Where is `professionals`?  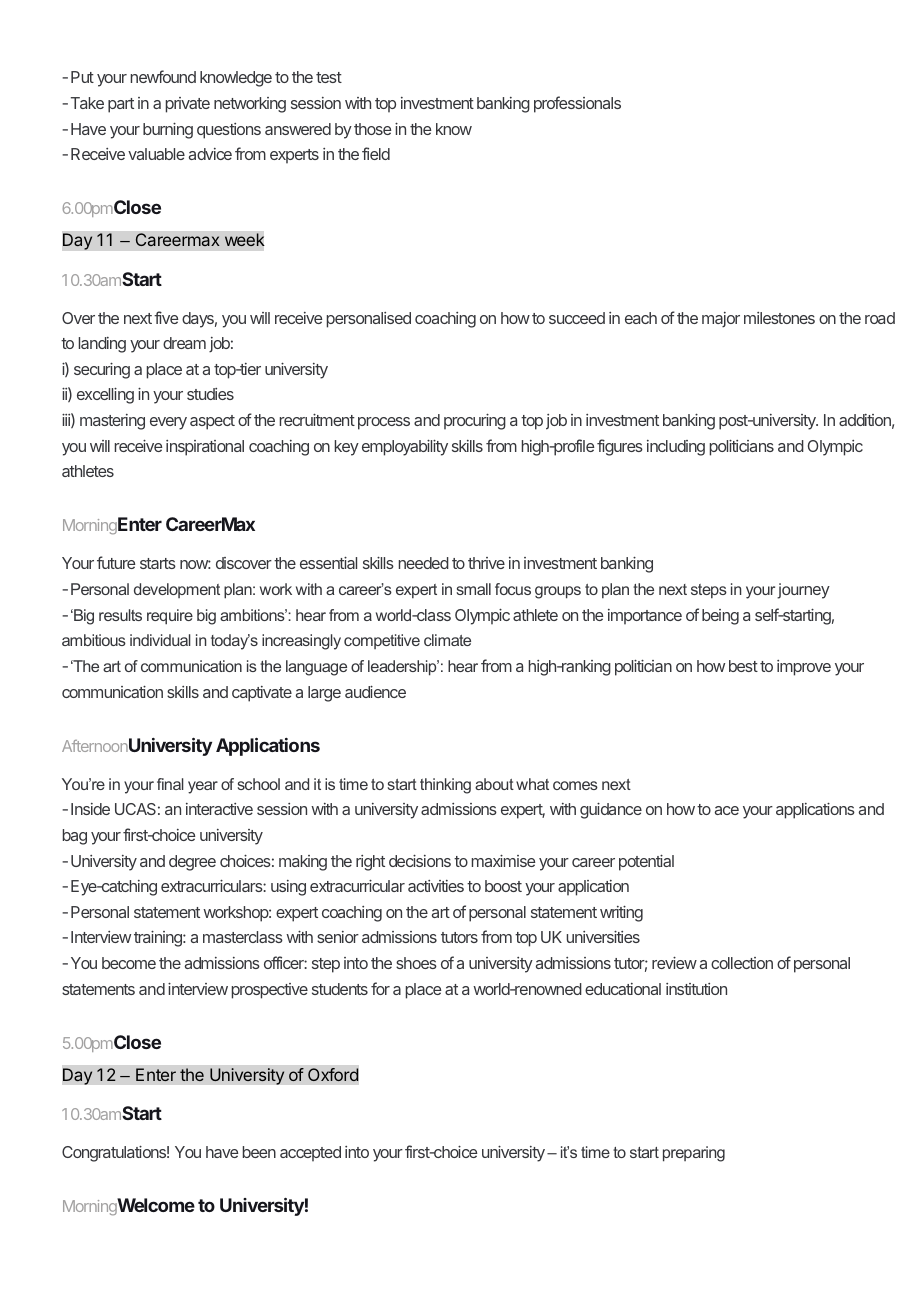 professionals is located at coordinates (577, 104).
